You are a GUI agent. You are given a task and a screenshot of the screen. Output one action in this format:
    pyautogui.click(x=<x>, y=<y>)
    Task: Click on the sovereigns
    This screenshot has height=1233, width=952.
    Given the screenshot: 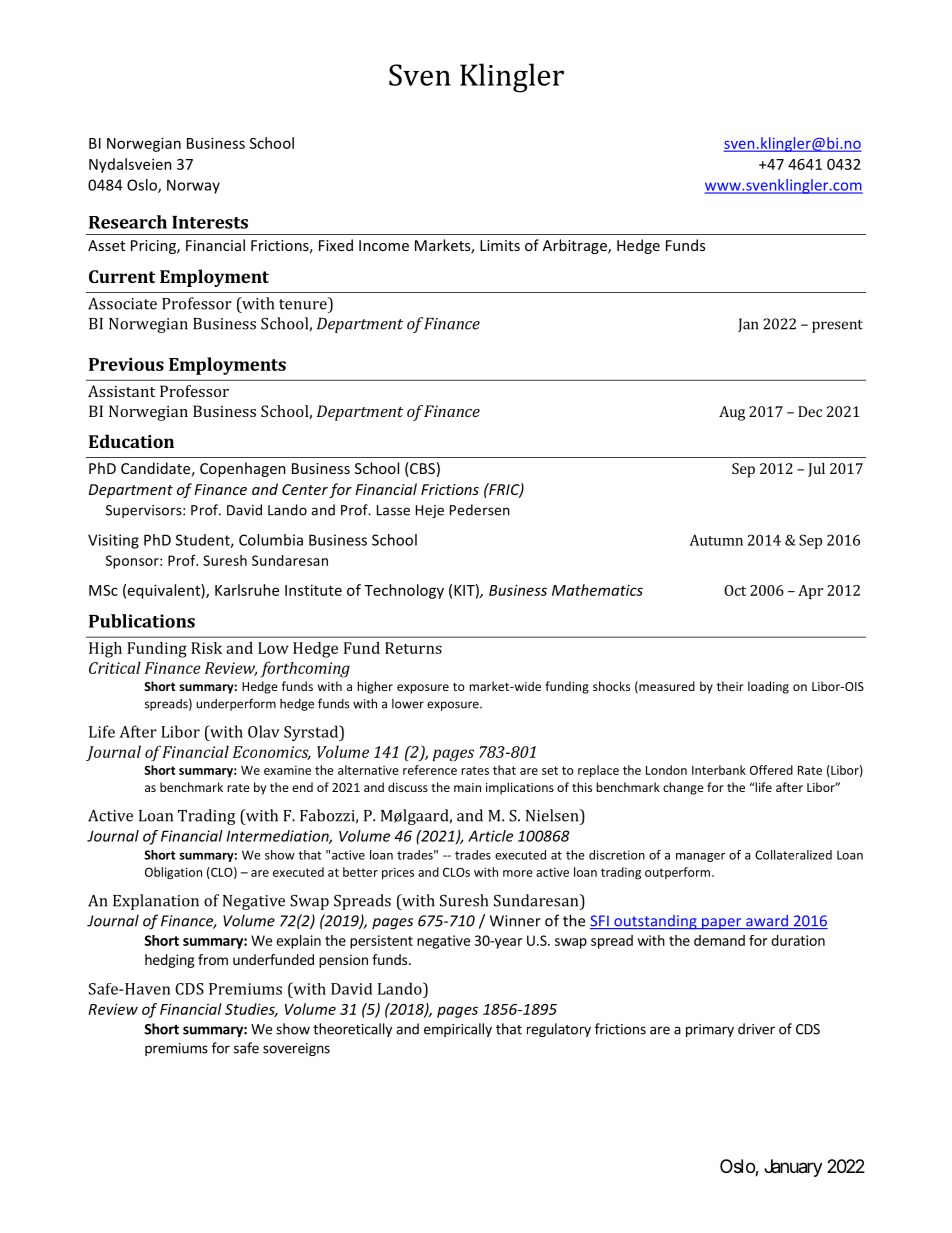 What is the action you would take?
    pyautogui.click(x=296, y=1049)
